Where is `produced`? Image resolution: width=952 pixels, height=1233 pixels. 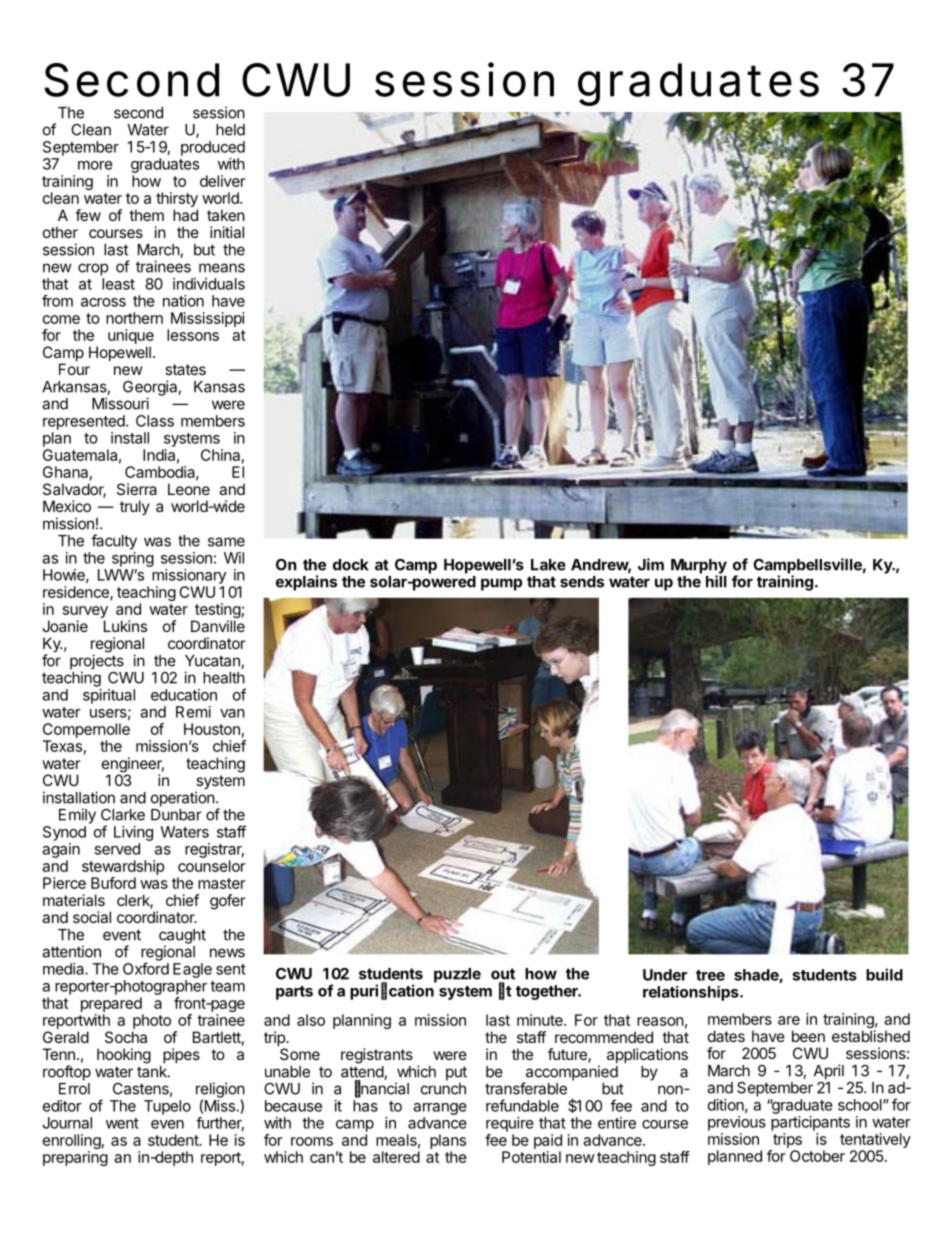 produced is located at coordinates (213, 148).
